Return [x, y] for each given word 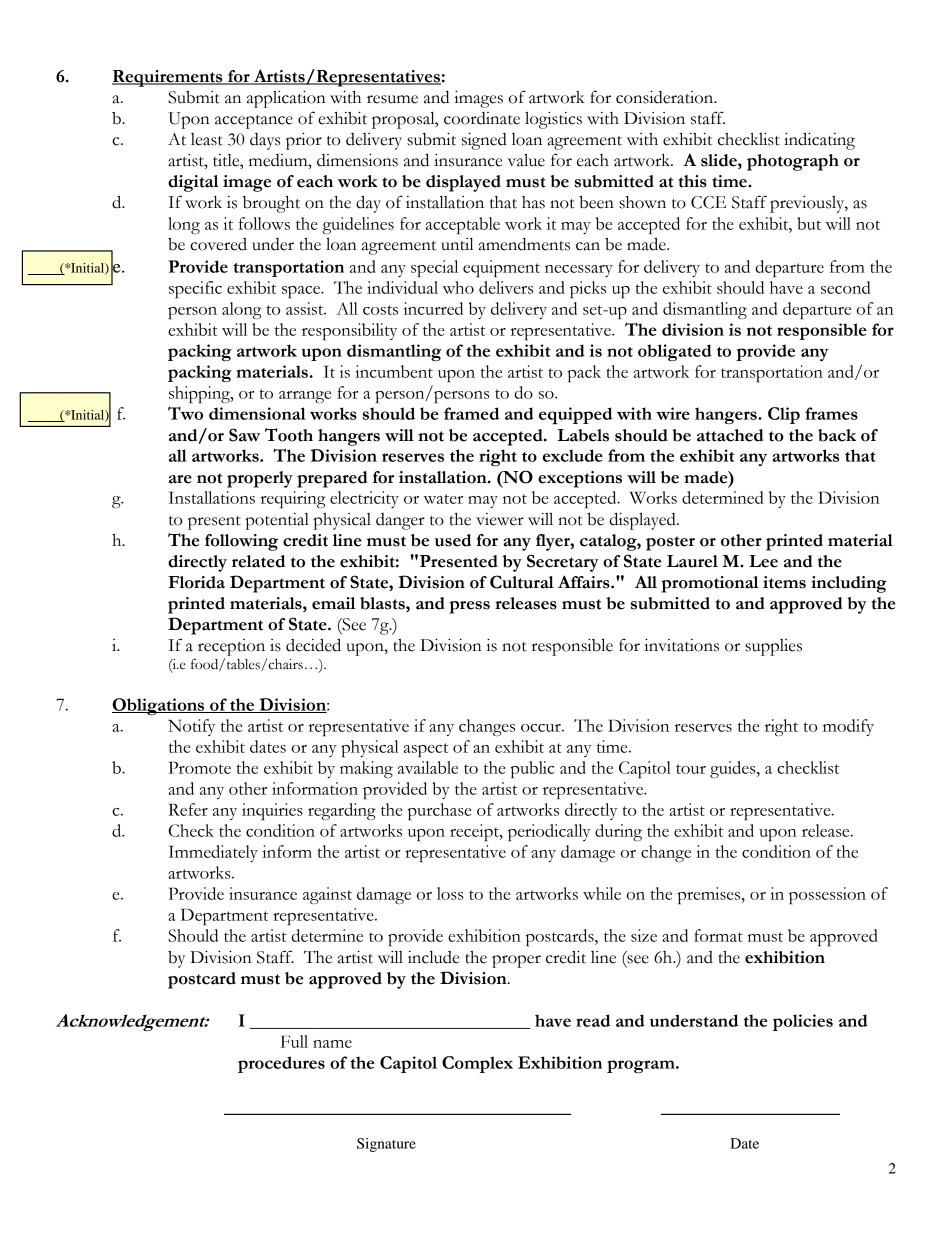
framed [471, 413]
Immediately [213, 853]
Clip [784, 415]
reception [231, 647]
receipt [475, 832]
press [469, 607]
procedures [281, 1064]
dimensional [257, 413]
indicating [819, 141]
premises [710, 895]
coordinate [482, 118]
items [784, 582]
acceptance [254, 122]
